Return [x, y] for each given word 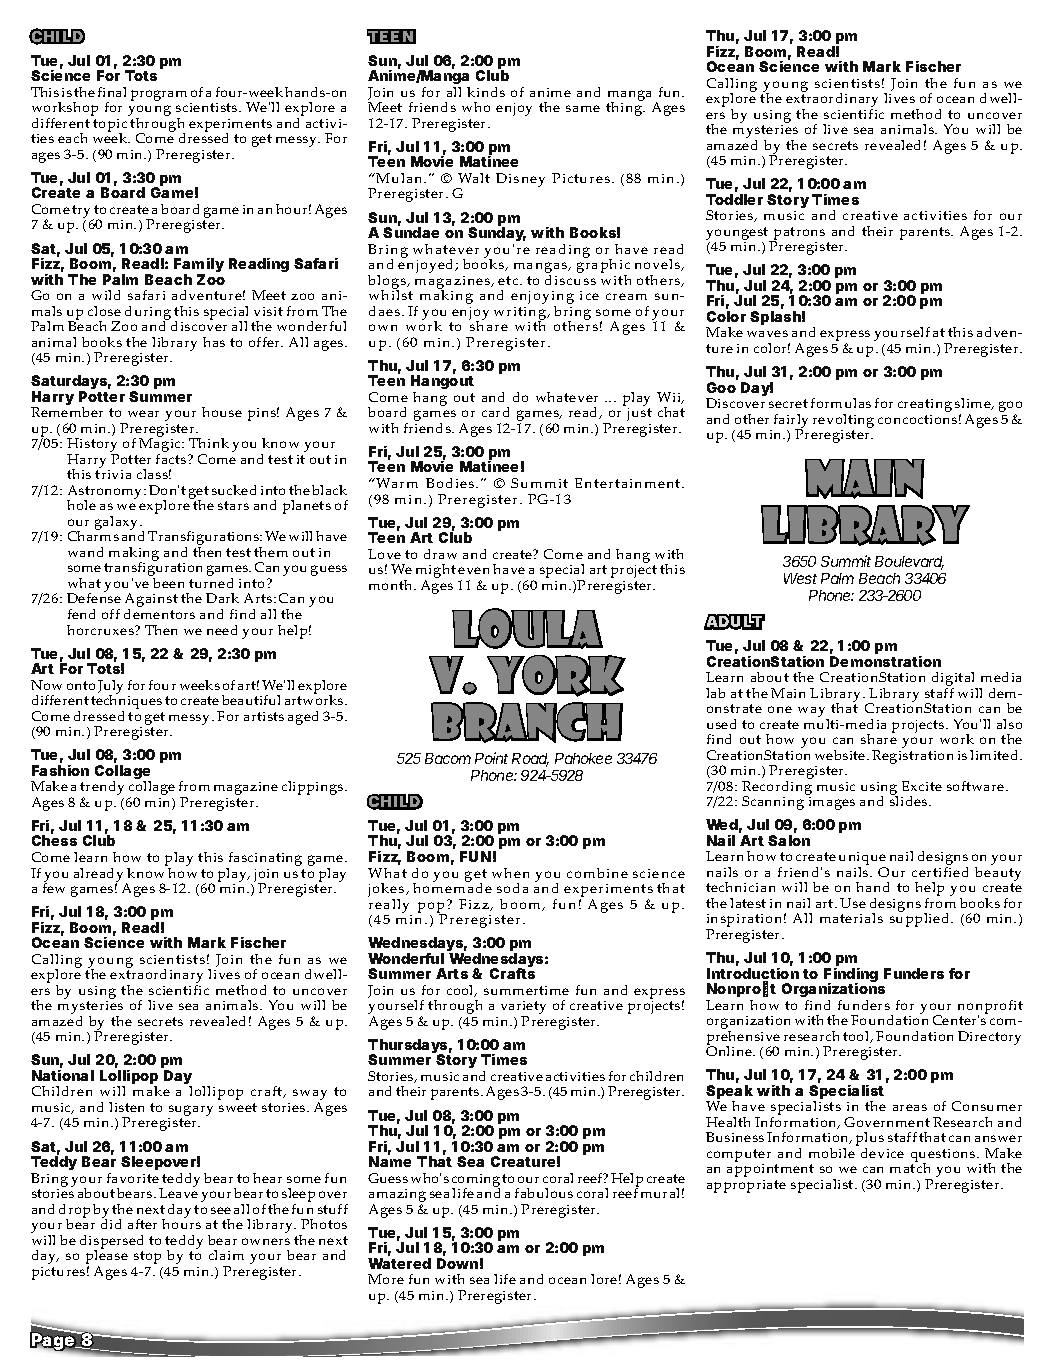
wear [143, 413]
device [882, 1153]
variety [523, 1009]
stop [147, 1257]
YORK [556, 675]
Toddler [734, 199]
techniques [126, 702]
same [583, 108]
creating [925, 405]
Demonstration [885, 661]
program [159, 95]
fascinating [264, 860]
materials [851, 918]
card [495, 412]
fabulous [544, 1193]
